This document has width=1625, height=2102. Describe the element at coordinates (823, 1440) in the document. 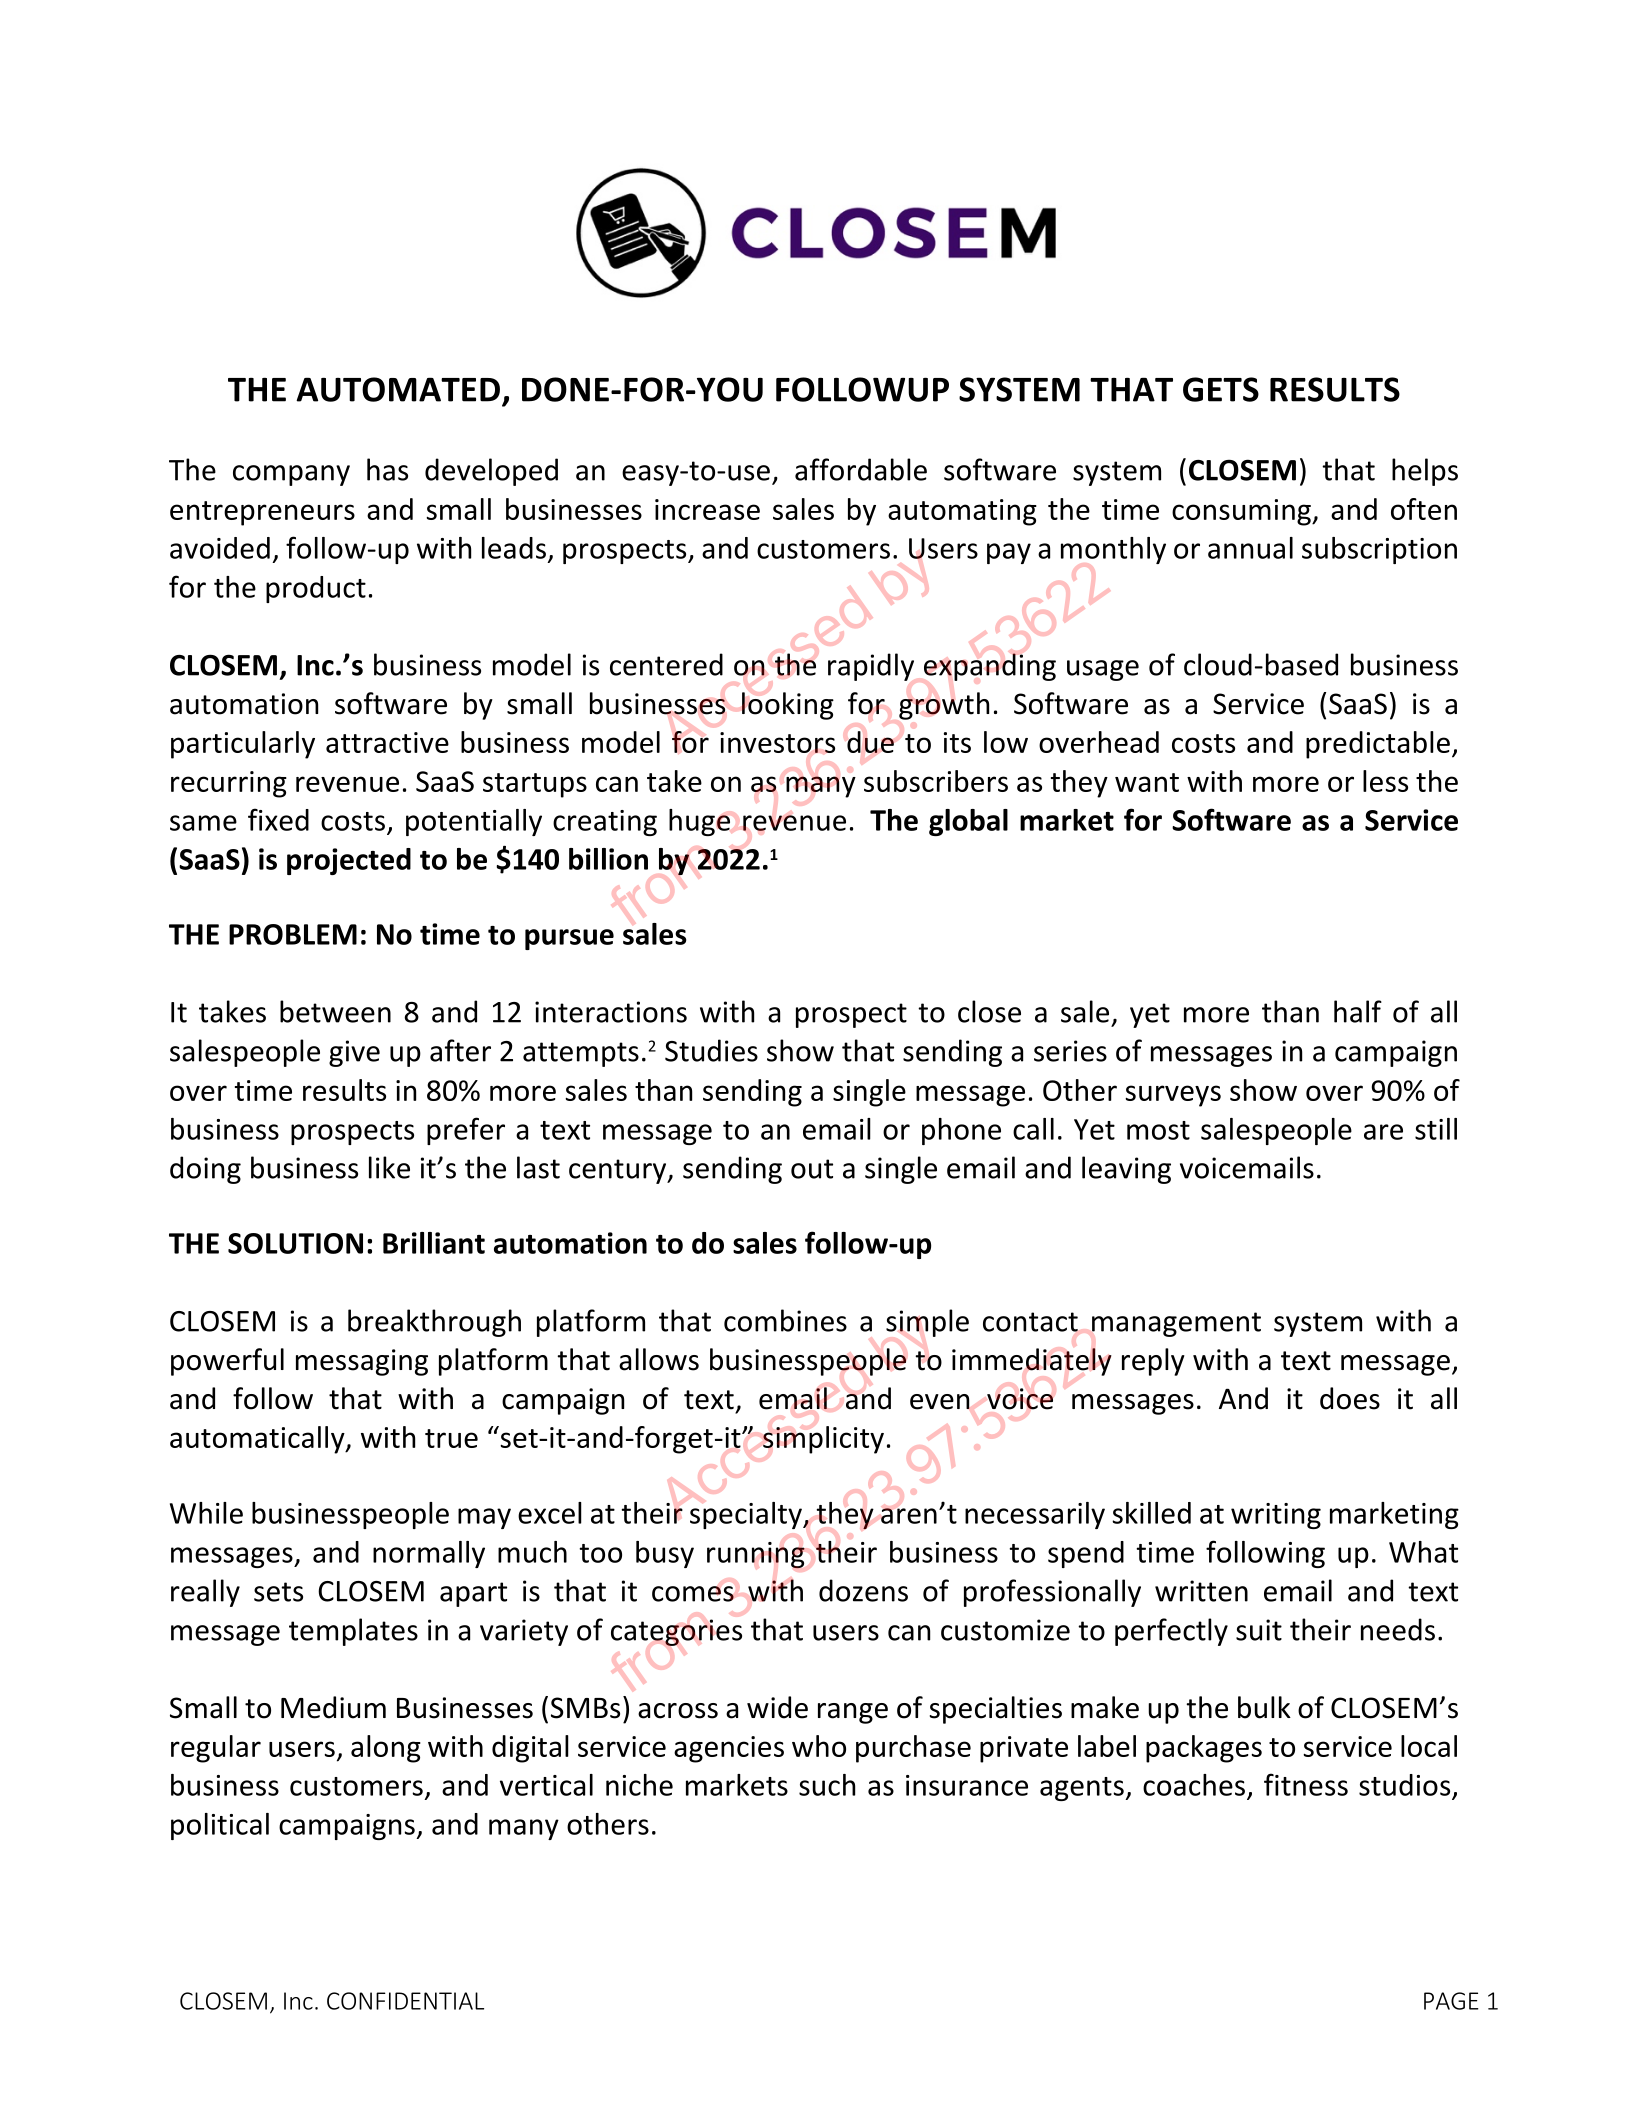

I see `simplicity` at that location.
